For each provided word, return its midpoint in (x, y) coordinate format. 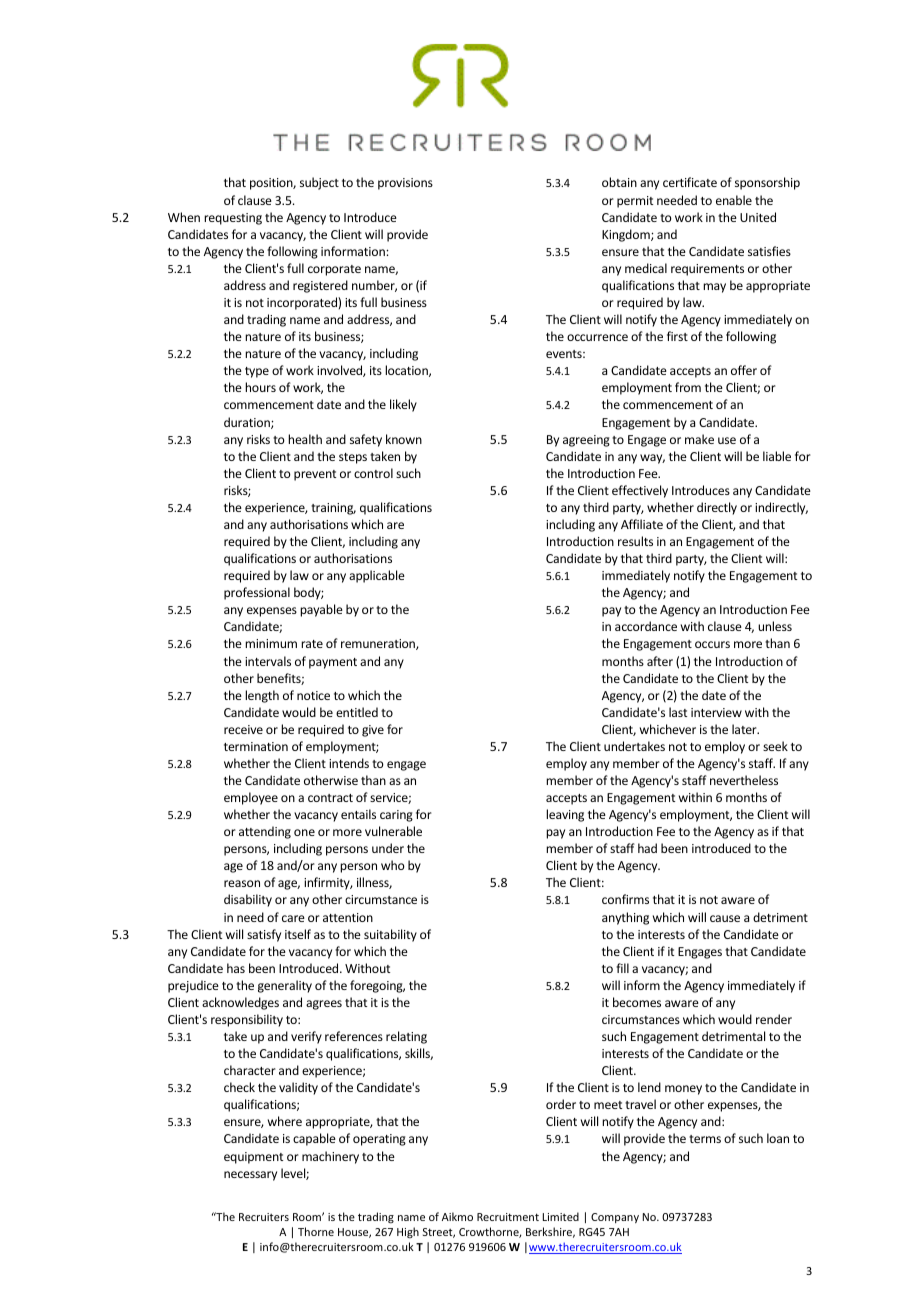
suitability (390, 935)
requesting (233, 219)
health (305, 439)
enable (734, 200)
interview (716, 712)
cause (725, 918)
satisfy (264, 935)
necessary (250, 1176)
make (699, 439)
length (262, 696)
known (404, 439)
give (373, 731)
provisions (405, 184)
